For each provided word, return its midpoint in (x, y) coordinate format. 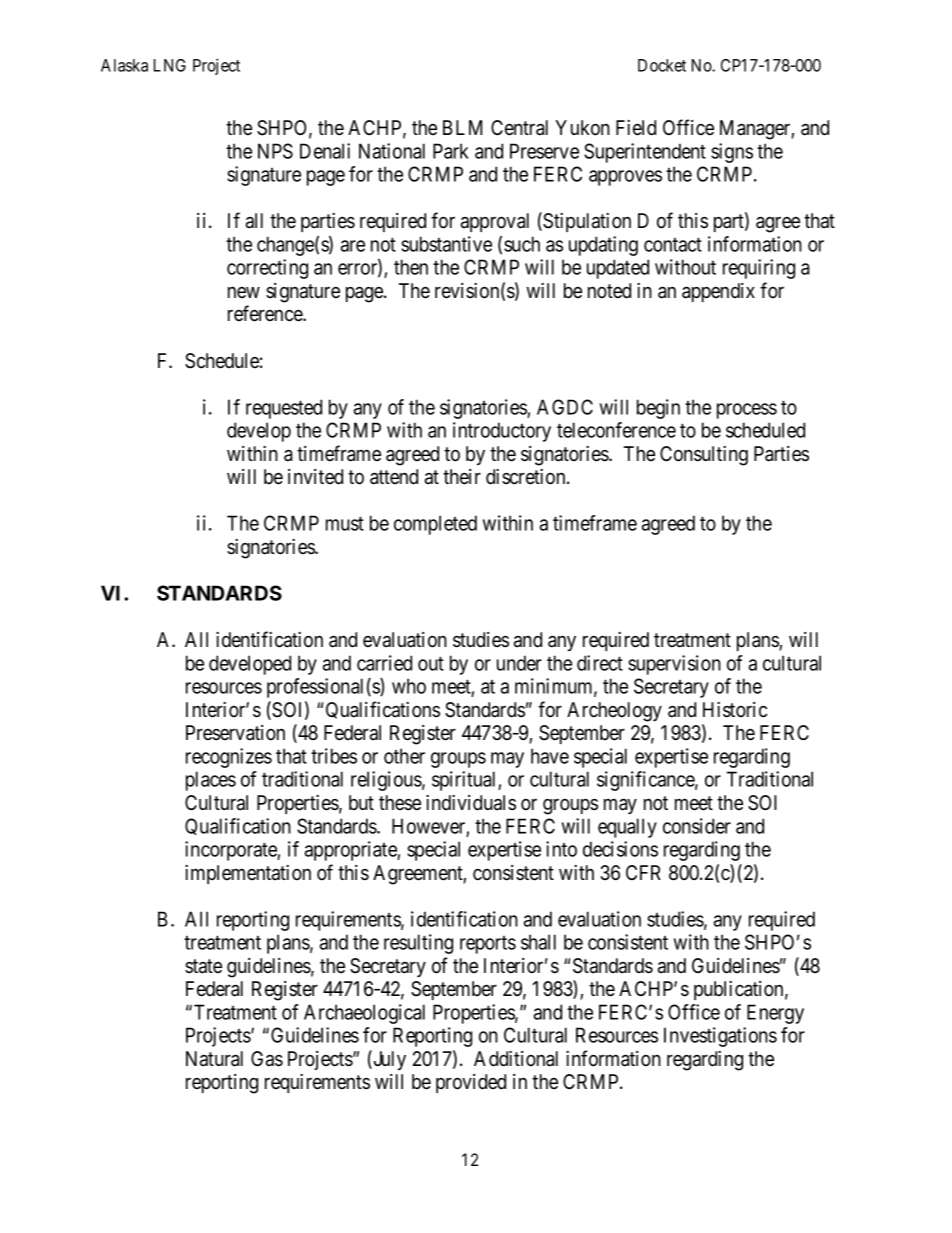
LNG (170, 65)
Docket (662, 65)
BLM (462, 127)
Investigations (720, 1037)
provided (471, 1083)
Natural (214, 1059)
